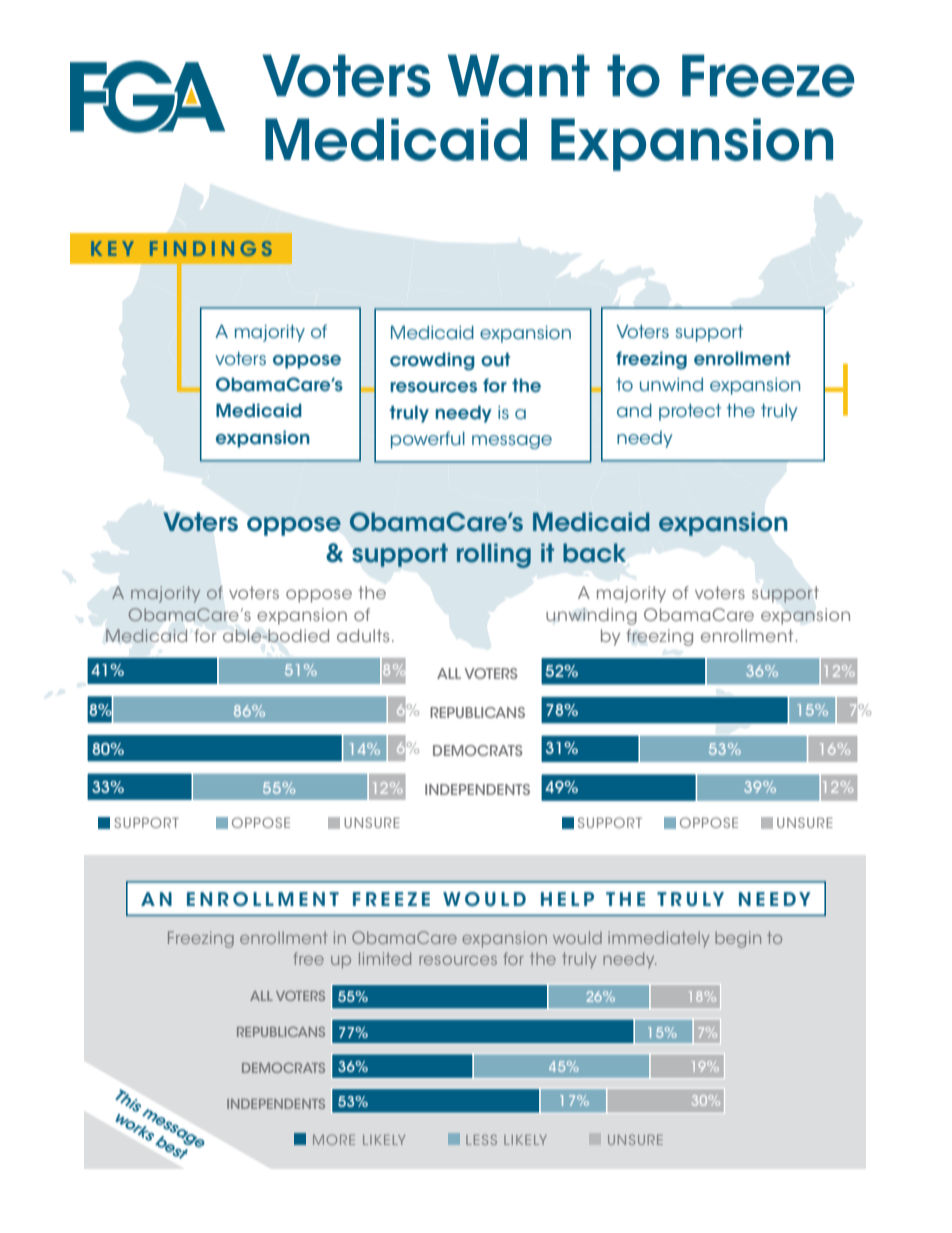 The image size is (952, 1233). I want to click on adults, so click(363, 635).
